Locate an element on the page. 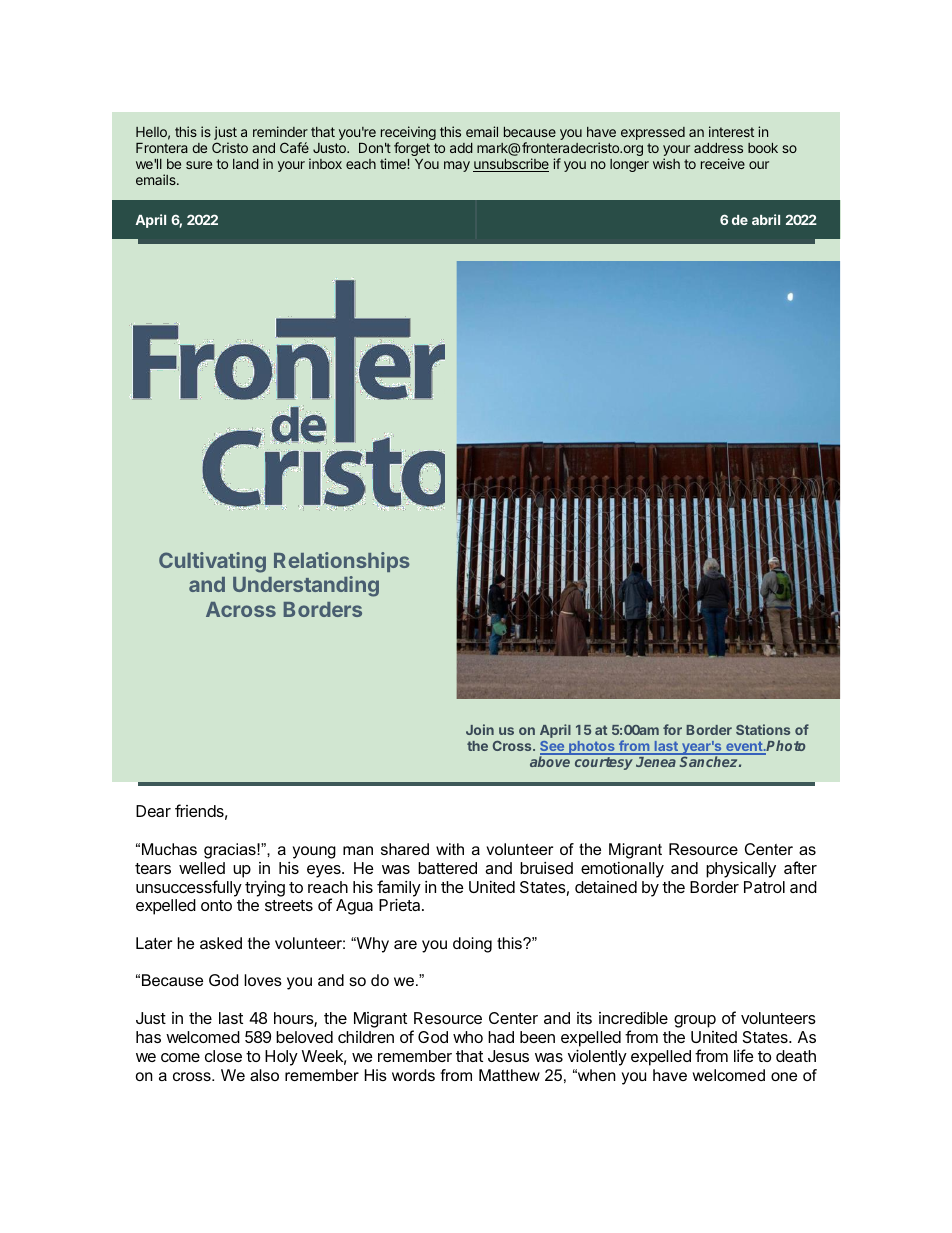 The width and height of the page is (952, 1233). close is located at coordinates (223, 1056).
